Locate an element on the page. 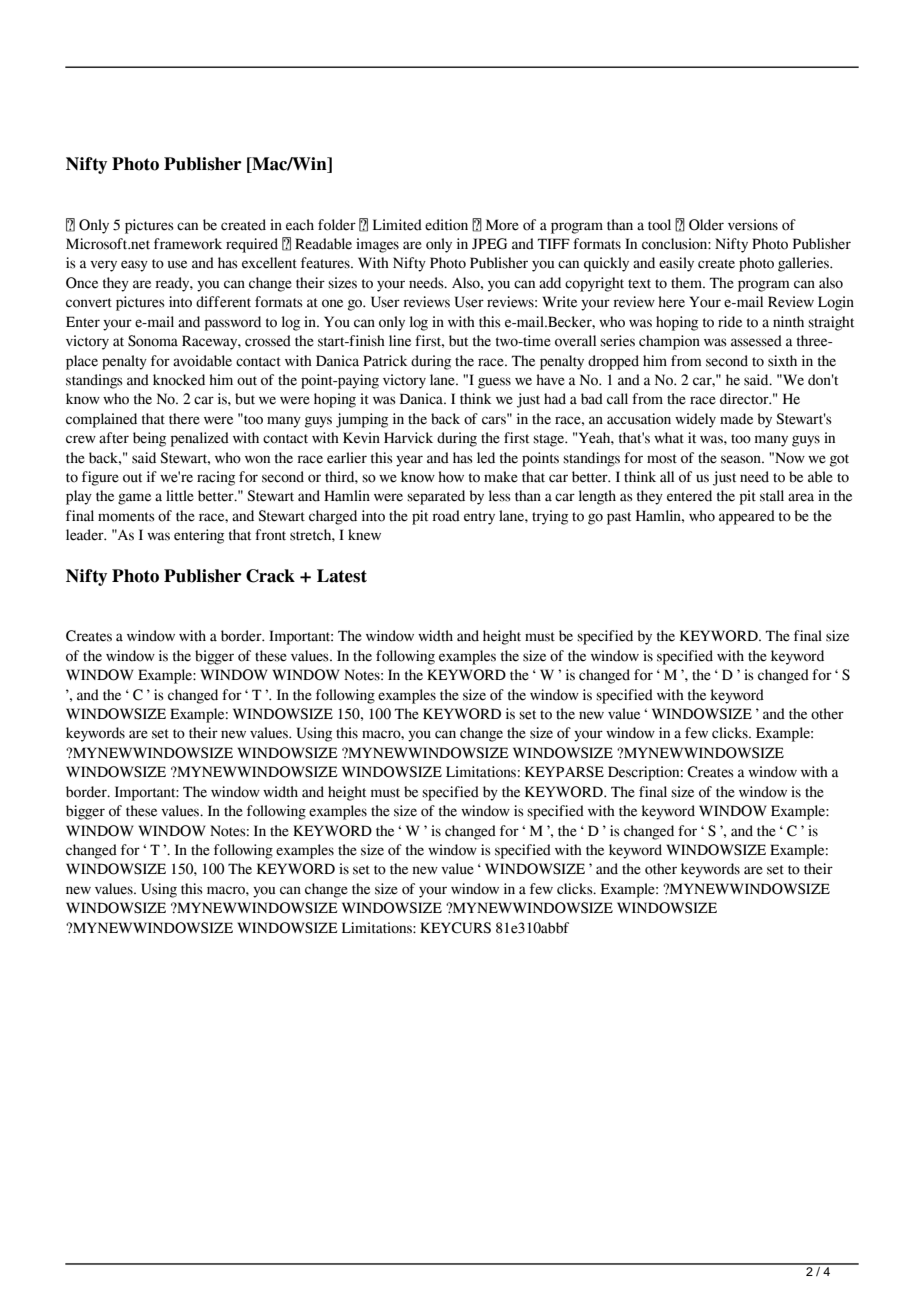  assessed is located at coordinates (756, 341).
